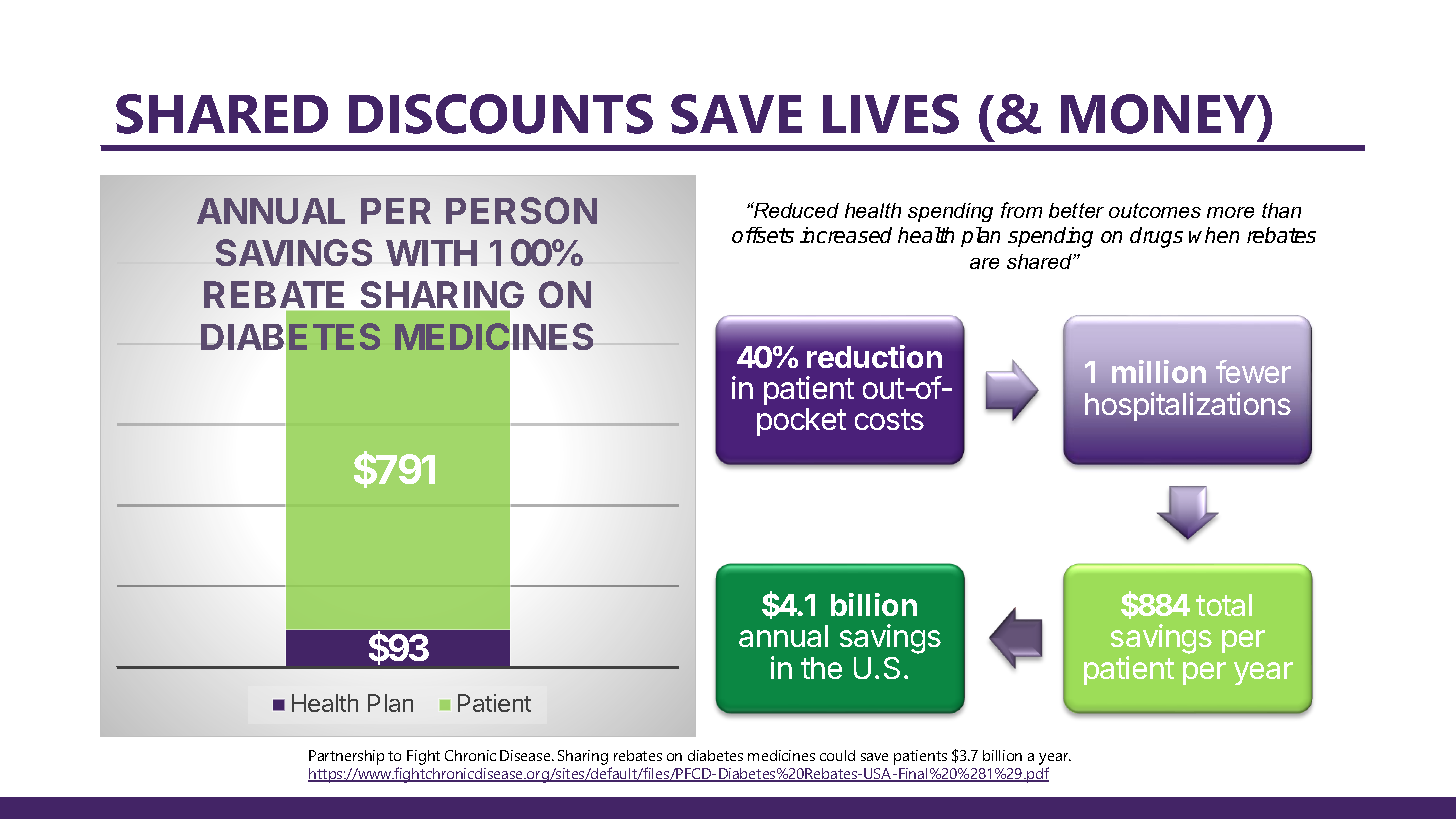 The width and height of the screenshot is (1456, 819). I want to click on MONEY, so click(1160, 114).
